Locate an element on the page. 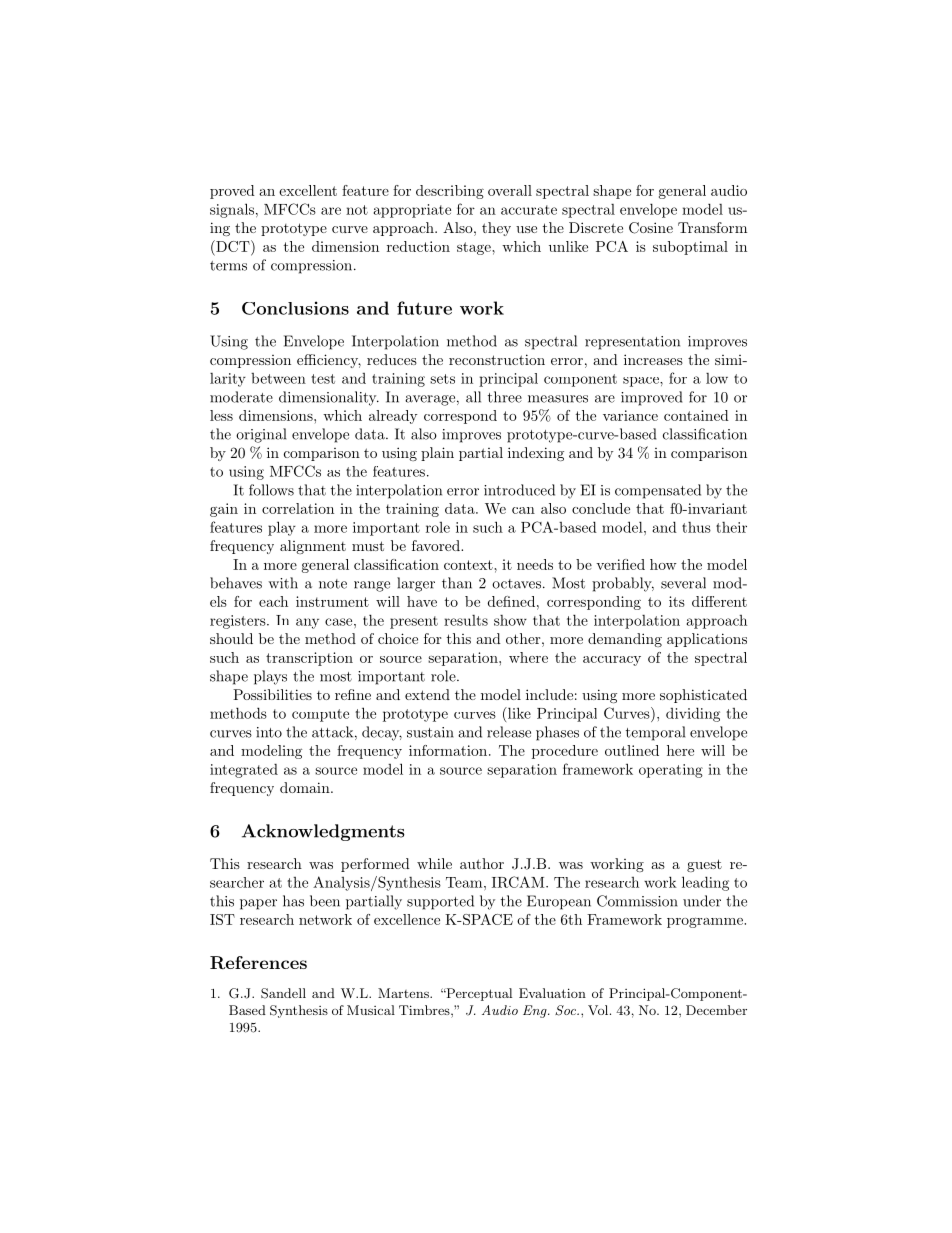 The image size is (952, 1233). Cosine is located at coordinates (651, 228).
